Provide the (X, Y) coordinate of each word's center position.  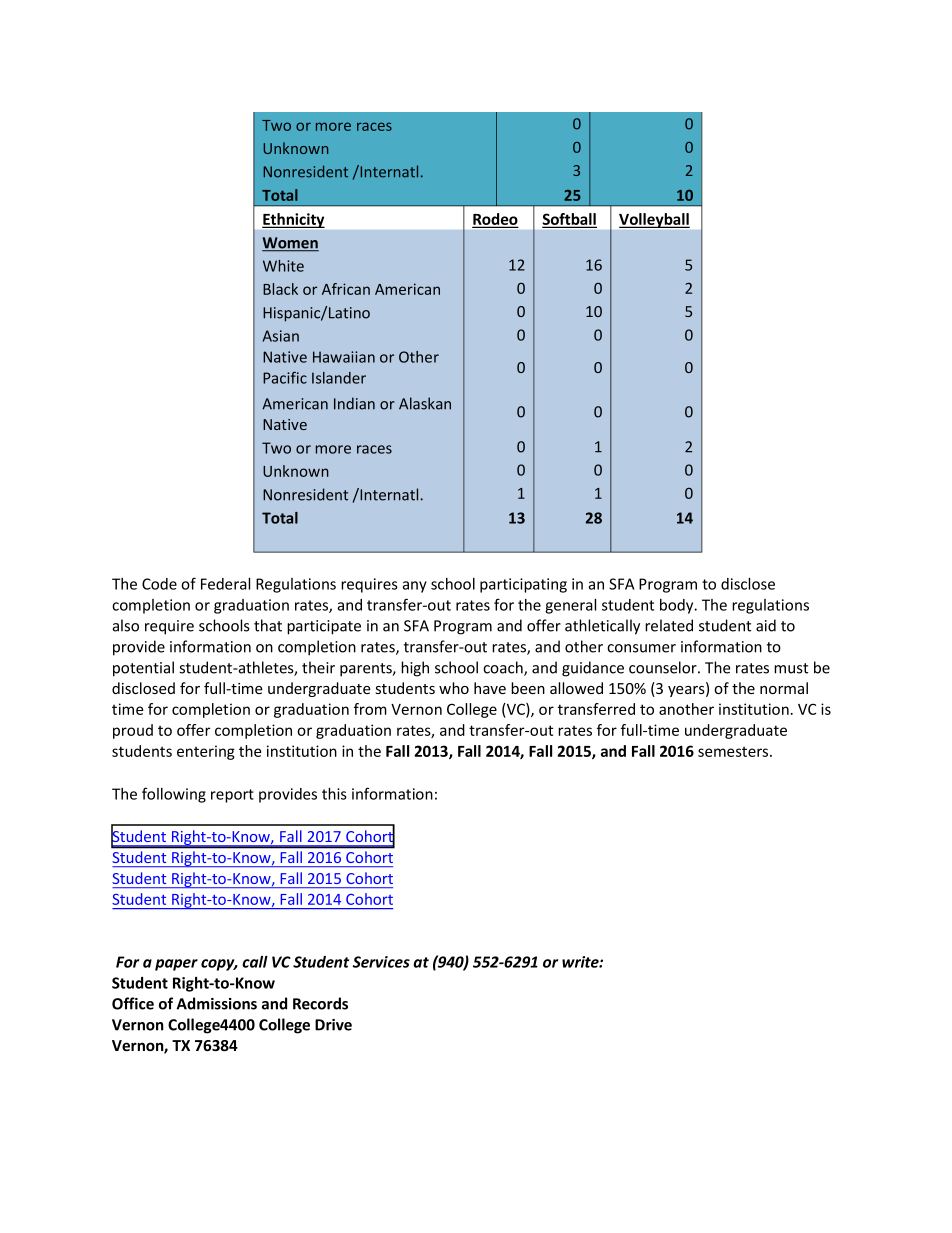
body (678, 606)
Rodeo (495, 220)
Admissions (217, 1003)
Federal (225, 584)
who (454, 688)
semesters (734, 752)
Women (290, 244)
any (414, 587)
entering (206, 752)
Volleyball (654, 220)
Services (381, 962)
